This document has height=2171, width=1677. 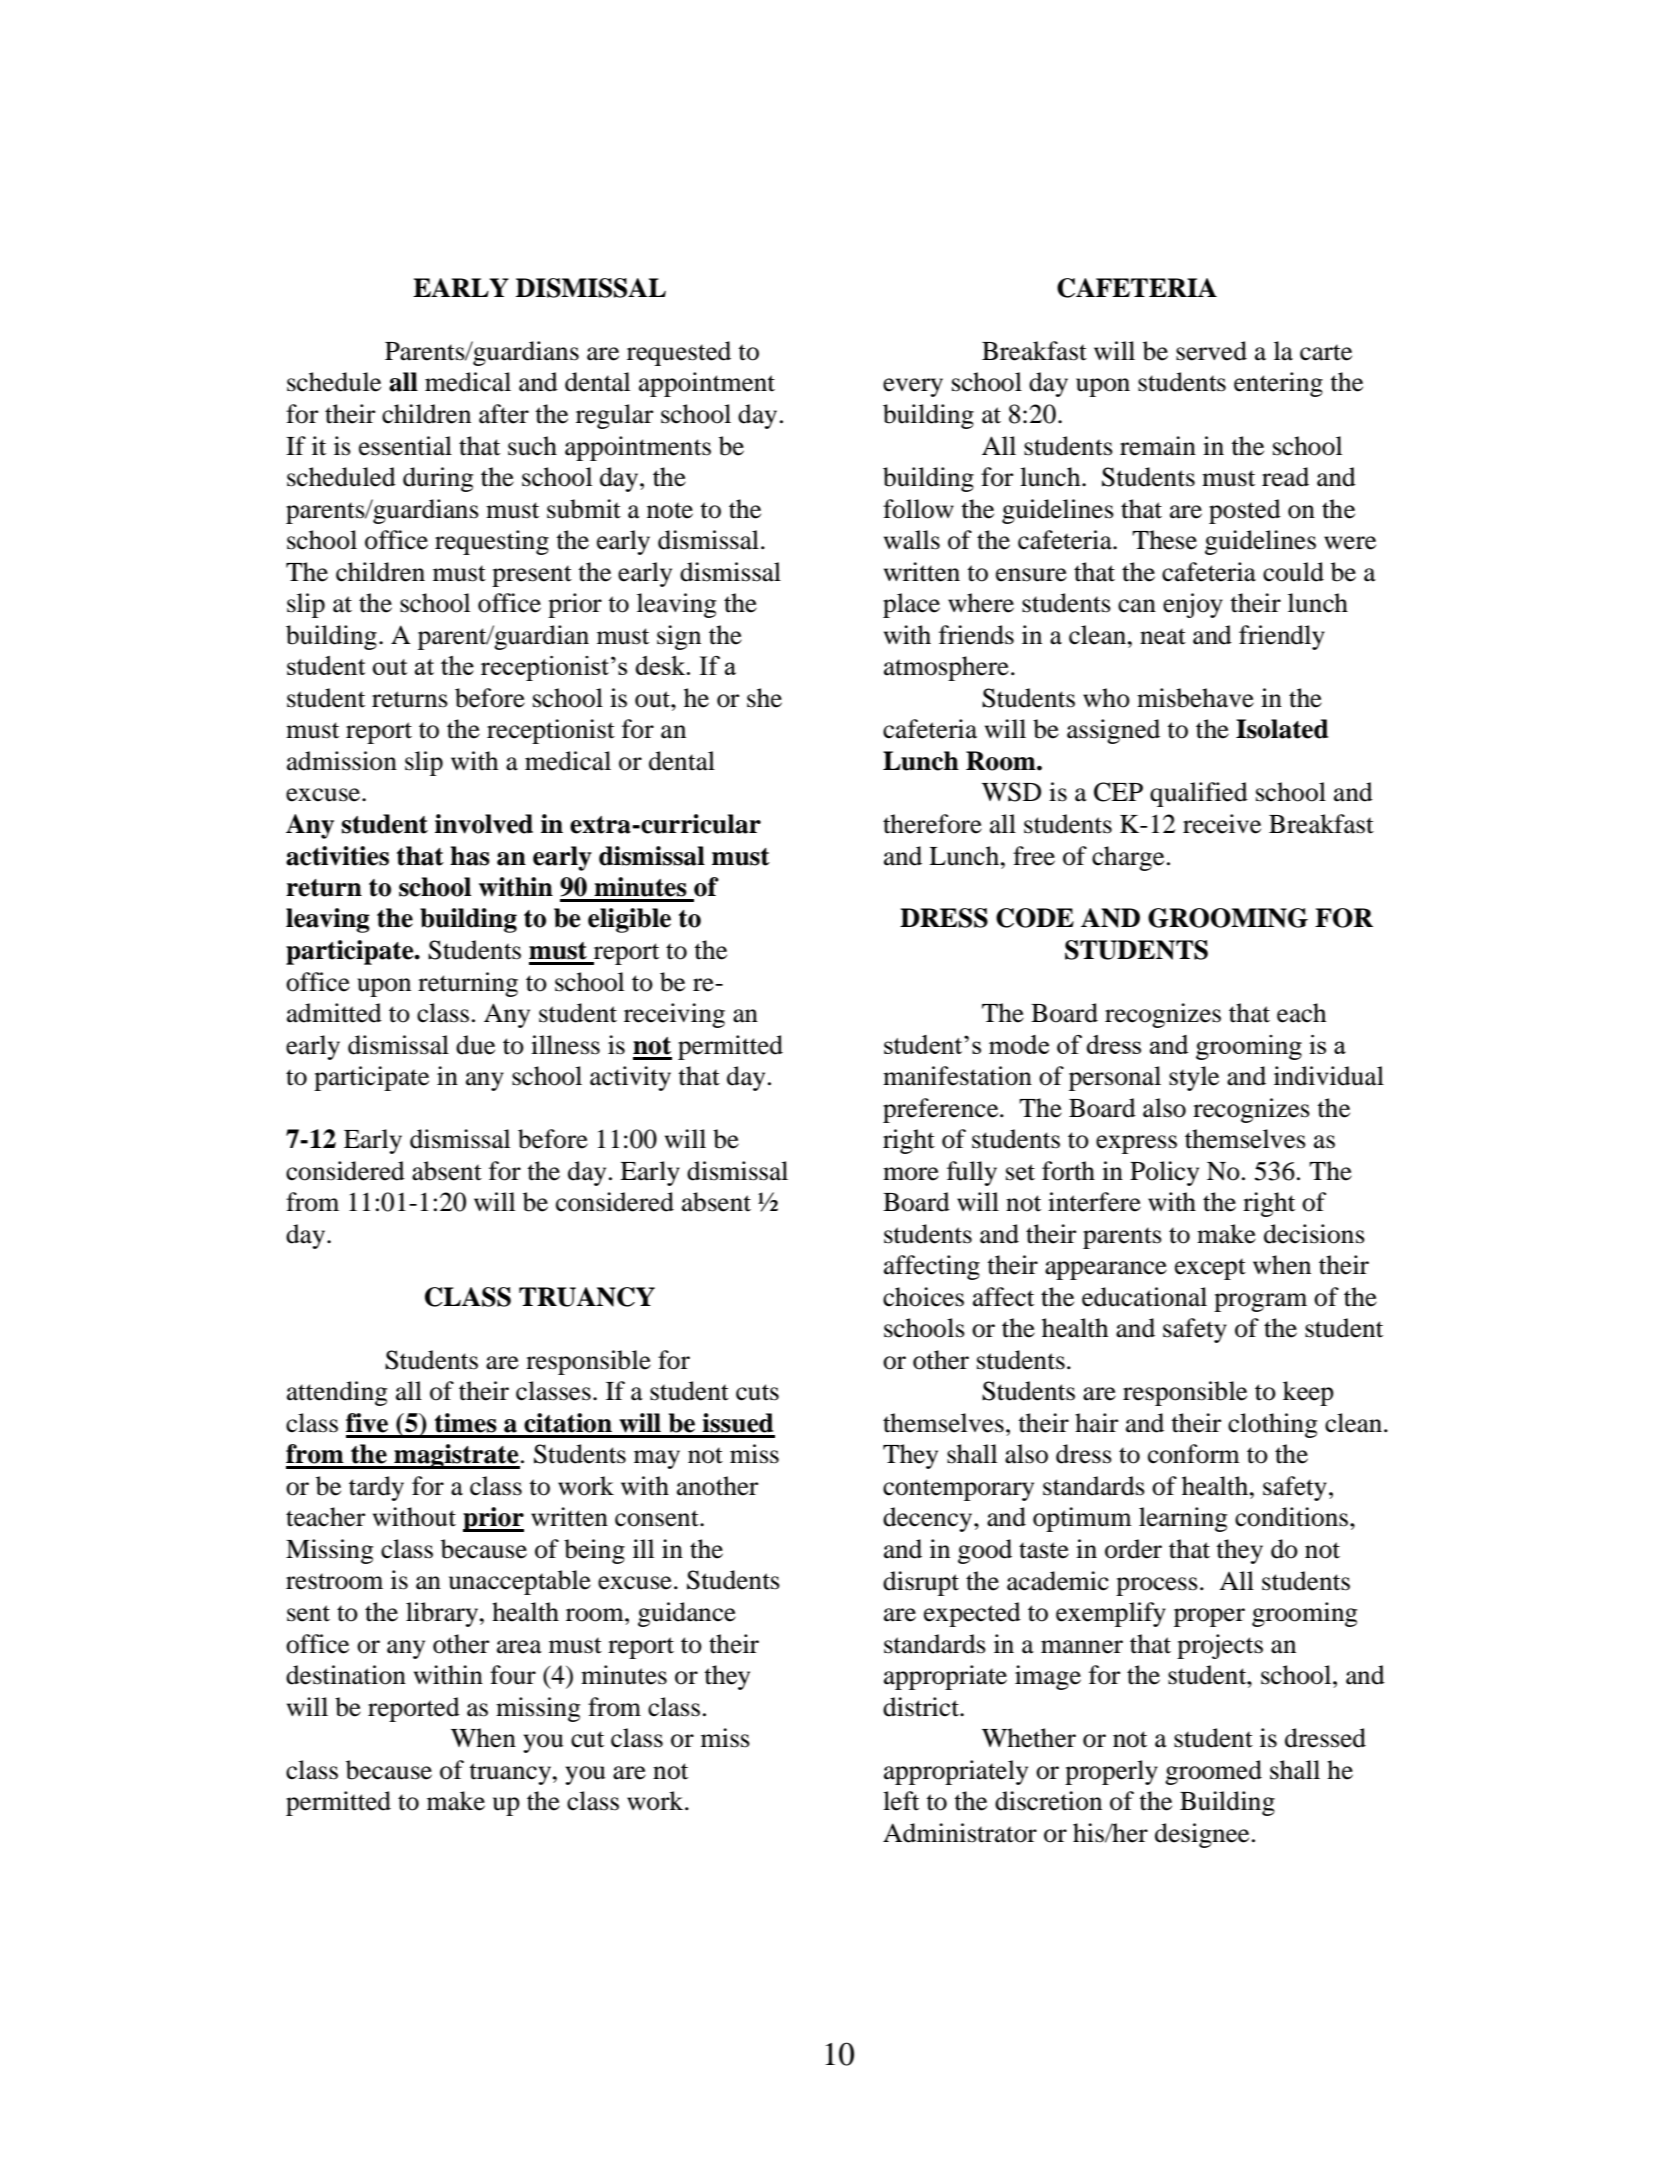 I want to click on has, so click(x=470, y=856).
